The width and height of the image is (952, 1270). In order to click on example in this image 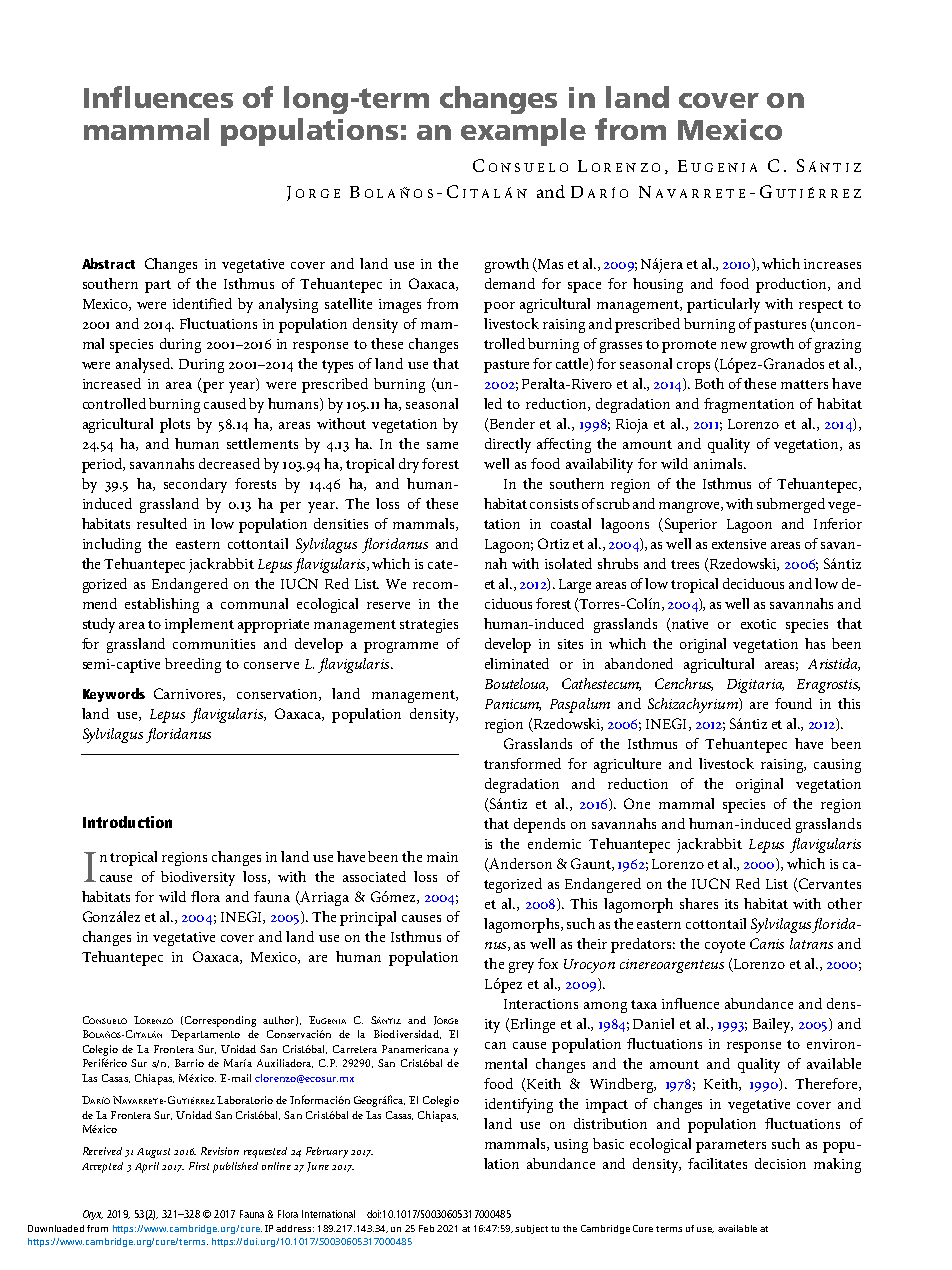, I will do `click(523, 132)`.
